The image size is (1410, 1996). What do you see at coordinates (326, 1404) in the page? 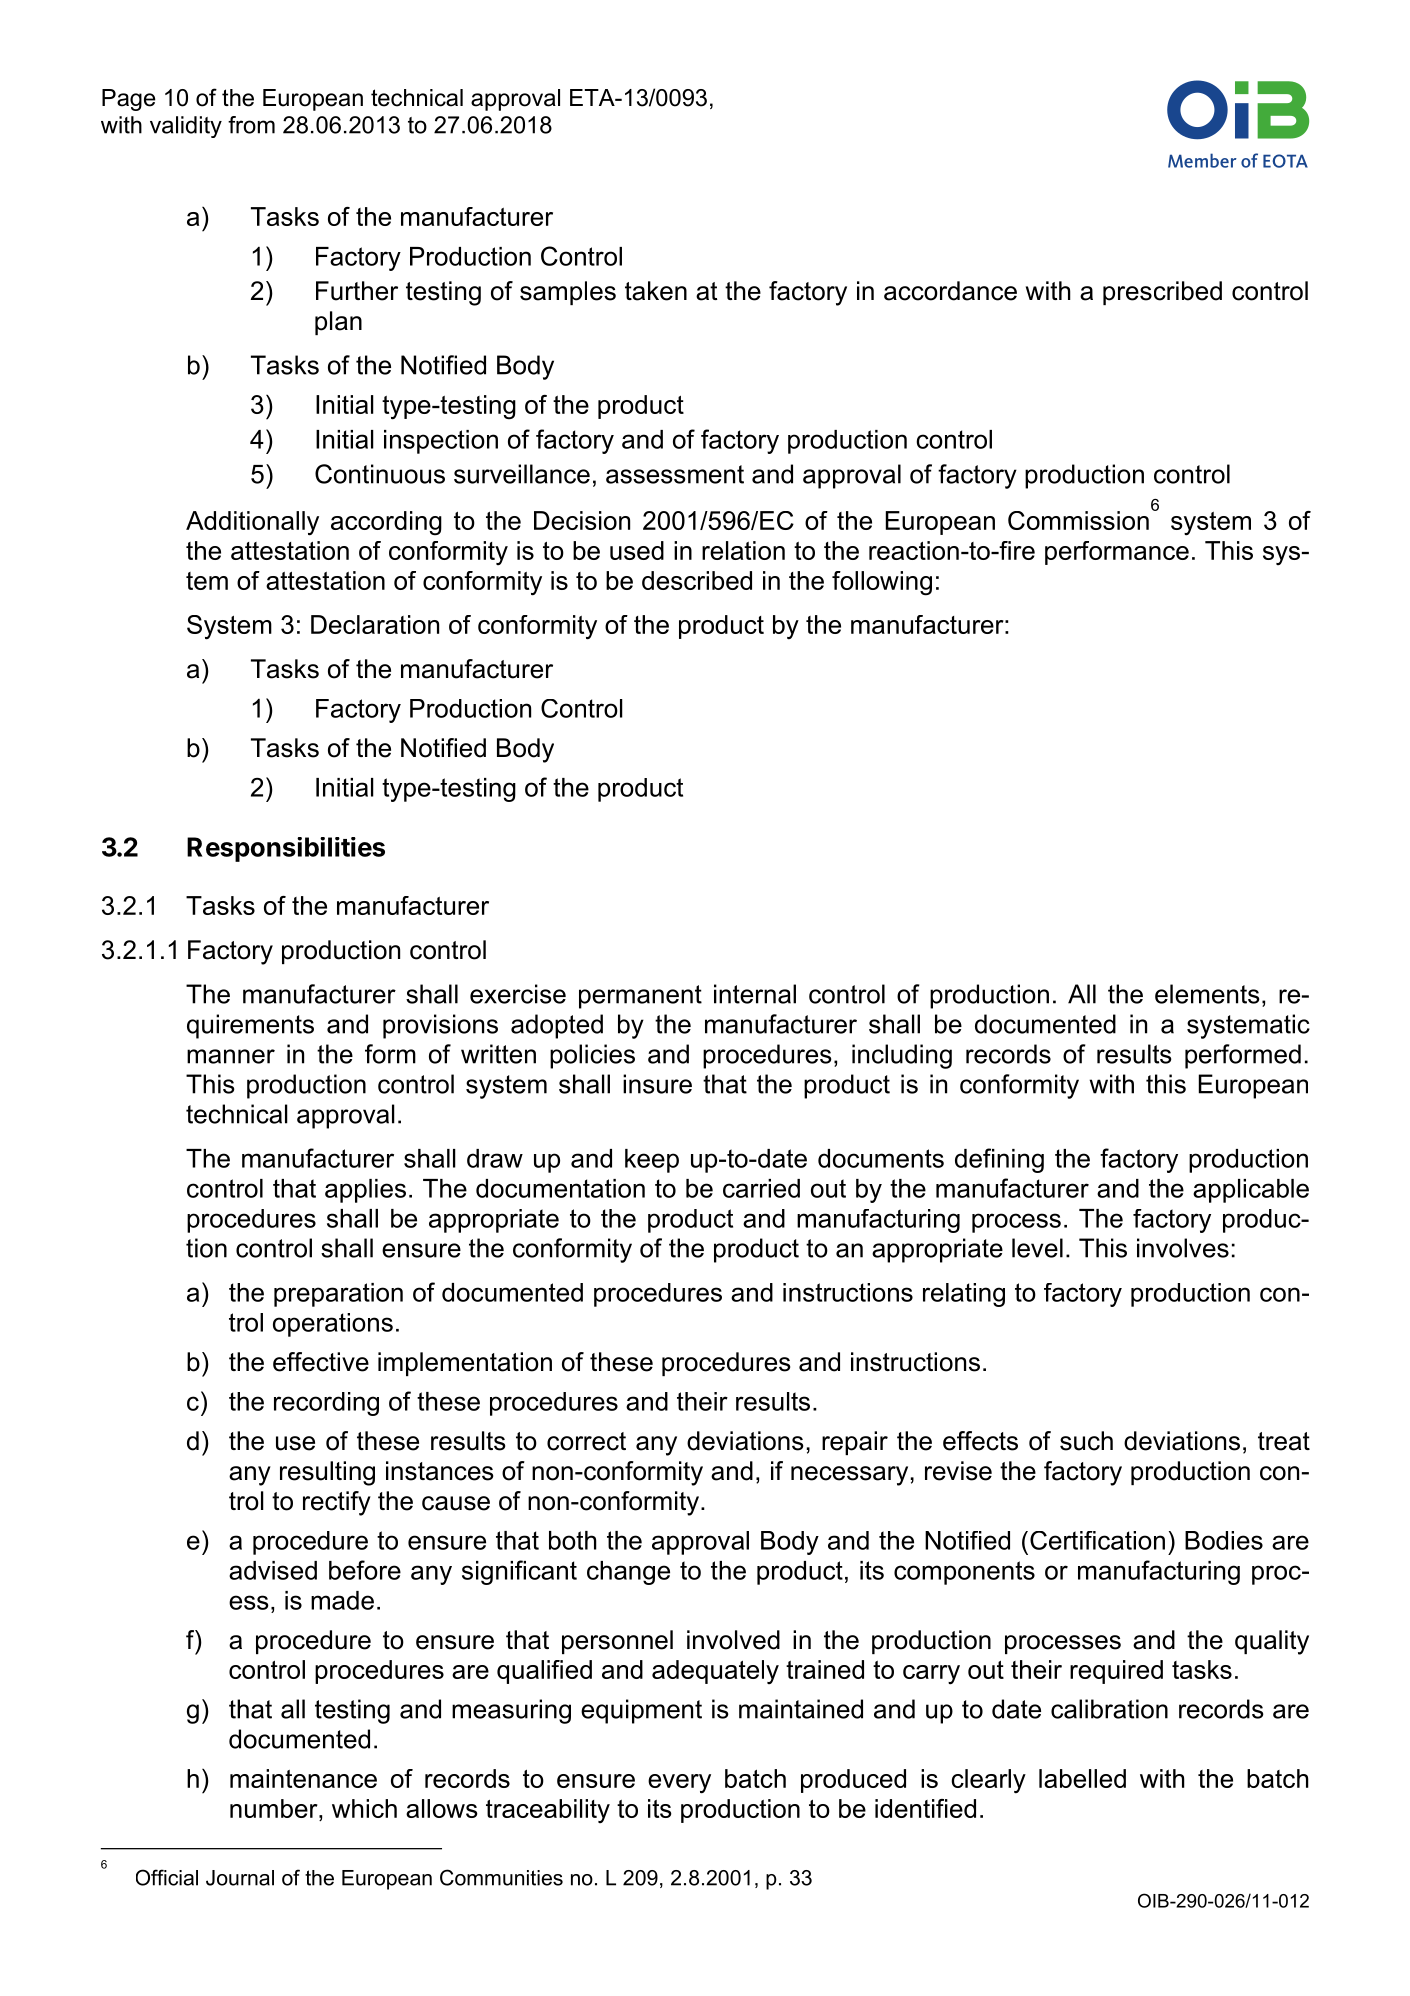
I see `recording` at bounding box center [326, 1404].
